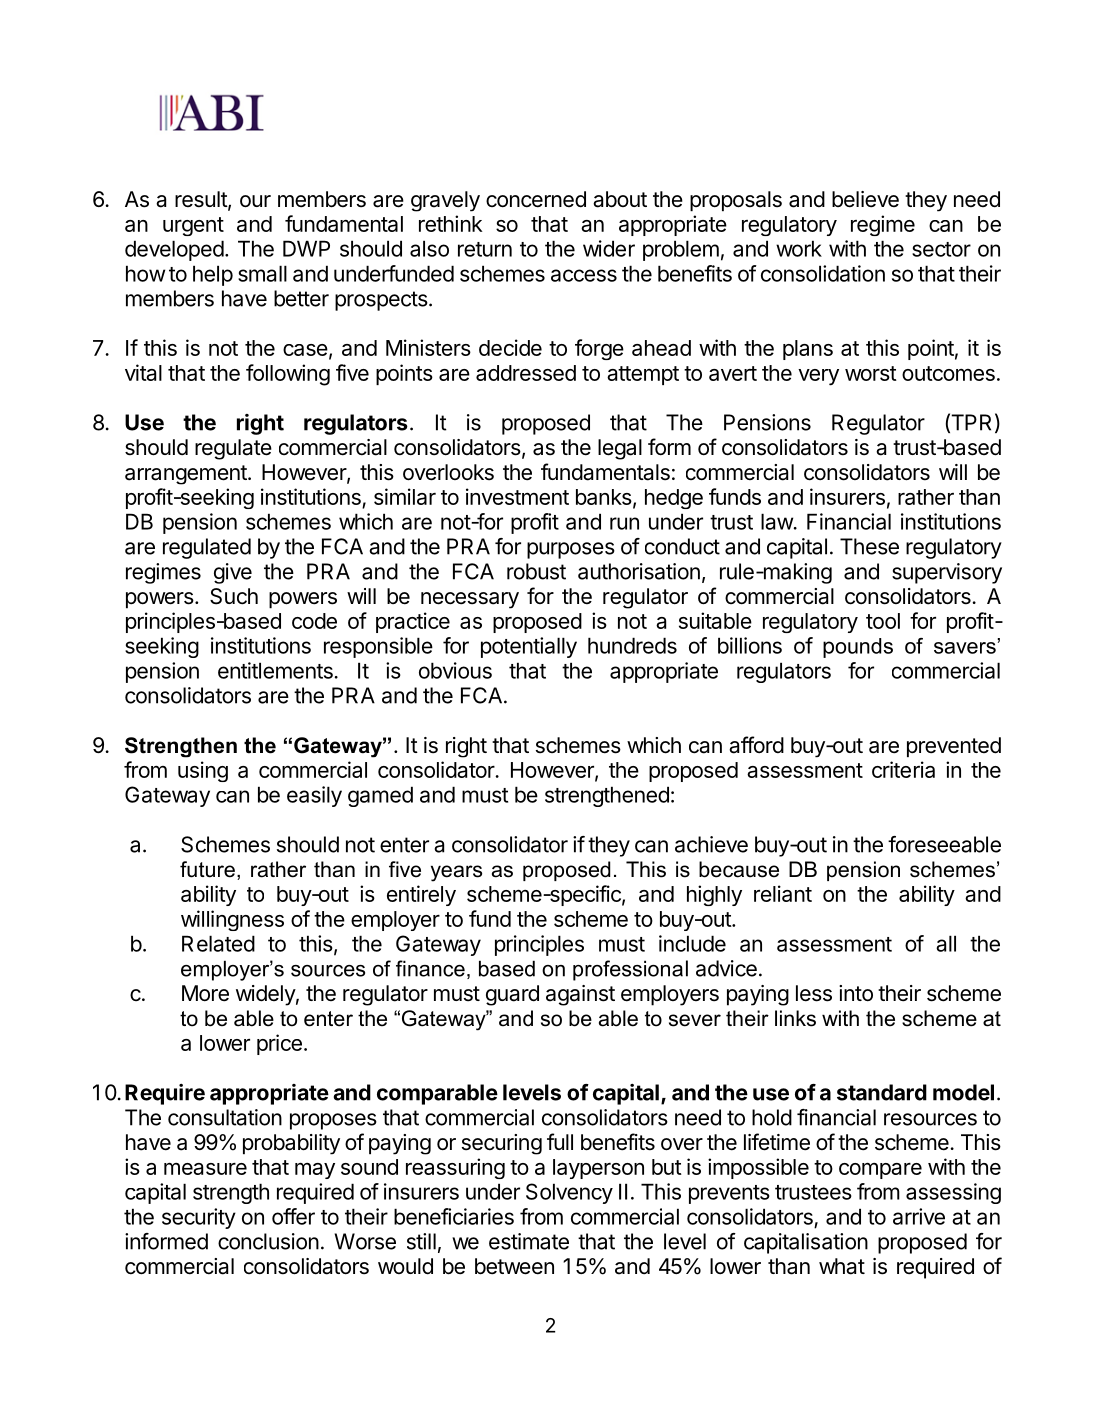 The height and width of the document is (1424, 1100). What do you see at coordinates (536, 199) in the document?
I see `concerned` at bounding box center [536, 199].
